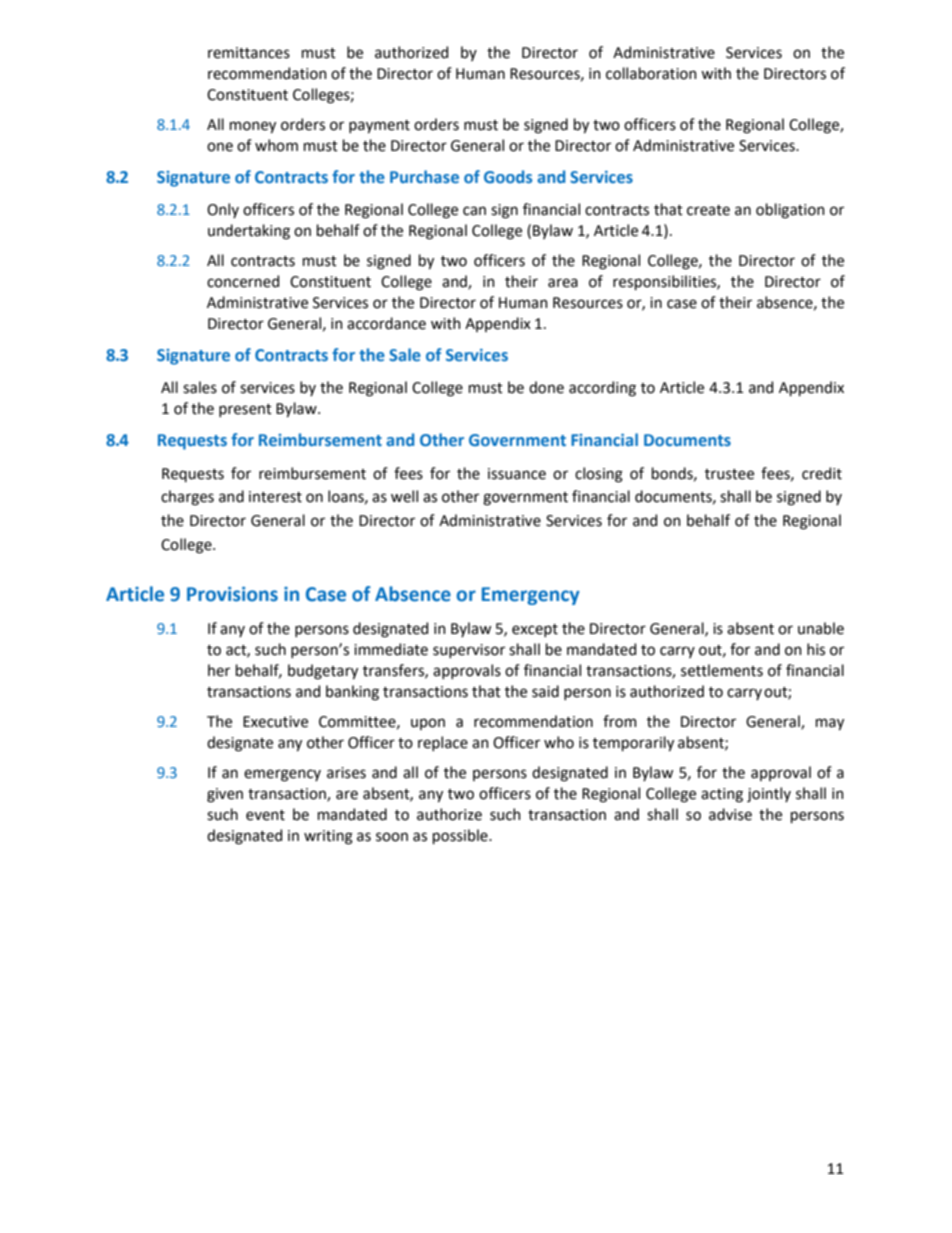 The width and height of the document is (952, 1233). What do you see at coordinates (249, 53) in the document?
I see `remittances` at bounding box center [249, 53].
